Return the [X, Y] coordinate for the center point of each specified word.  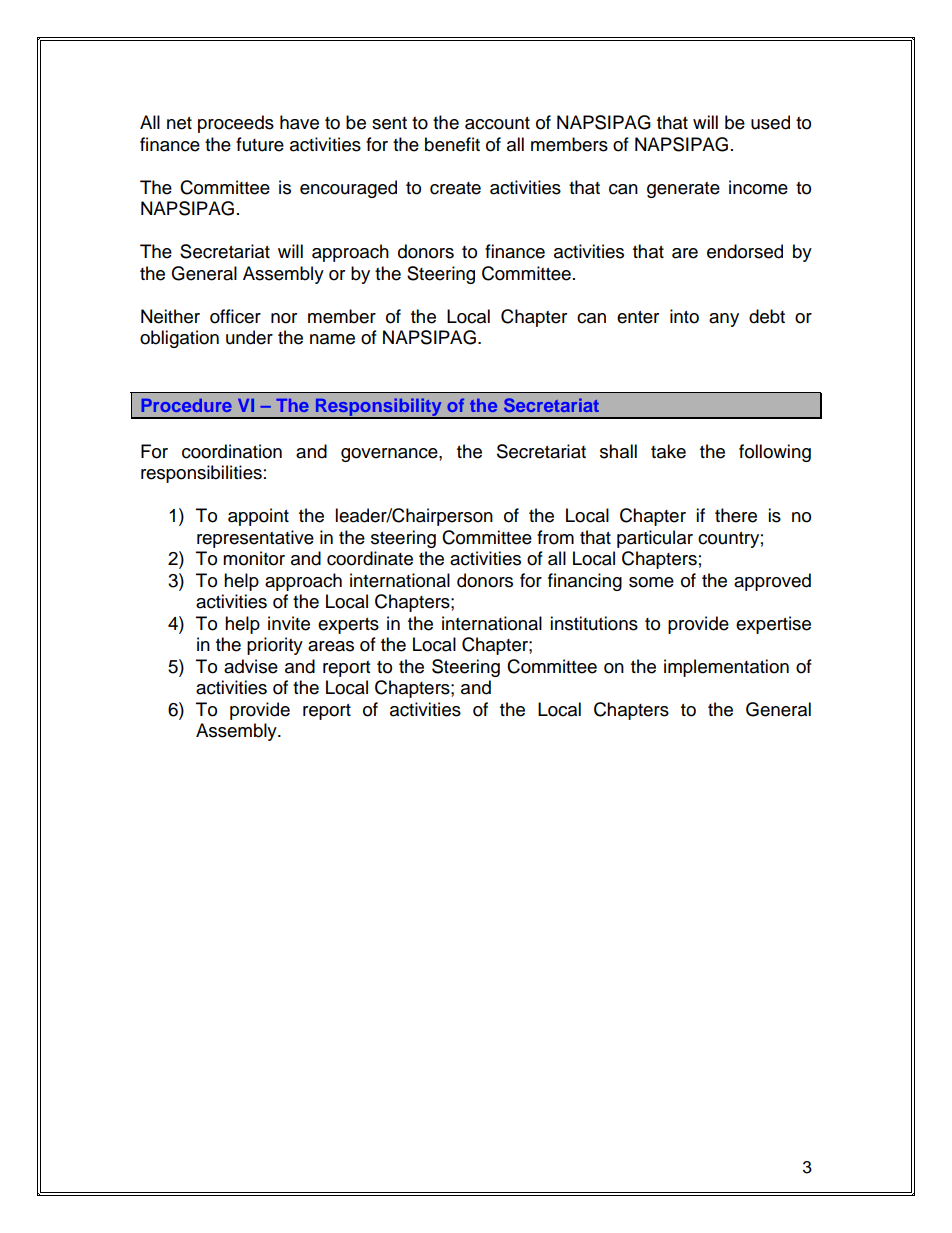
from [555, 537]
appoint [258, 517]
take [668, 451]
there [736, 515]
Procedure [187, 405]
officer [235, 316]
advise [251, 666]
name [332, 339]
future [260, 144]
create [455, 188]
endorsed [745, 251]
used [770, 122]
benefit [452, 144]
